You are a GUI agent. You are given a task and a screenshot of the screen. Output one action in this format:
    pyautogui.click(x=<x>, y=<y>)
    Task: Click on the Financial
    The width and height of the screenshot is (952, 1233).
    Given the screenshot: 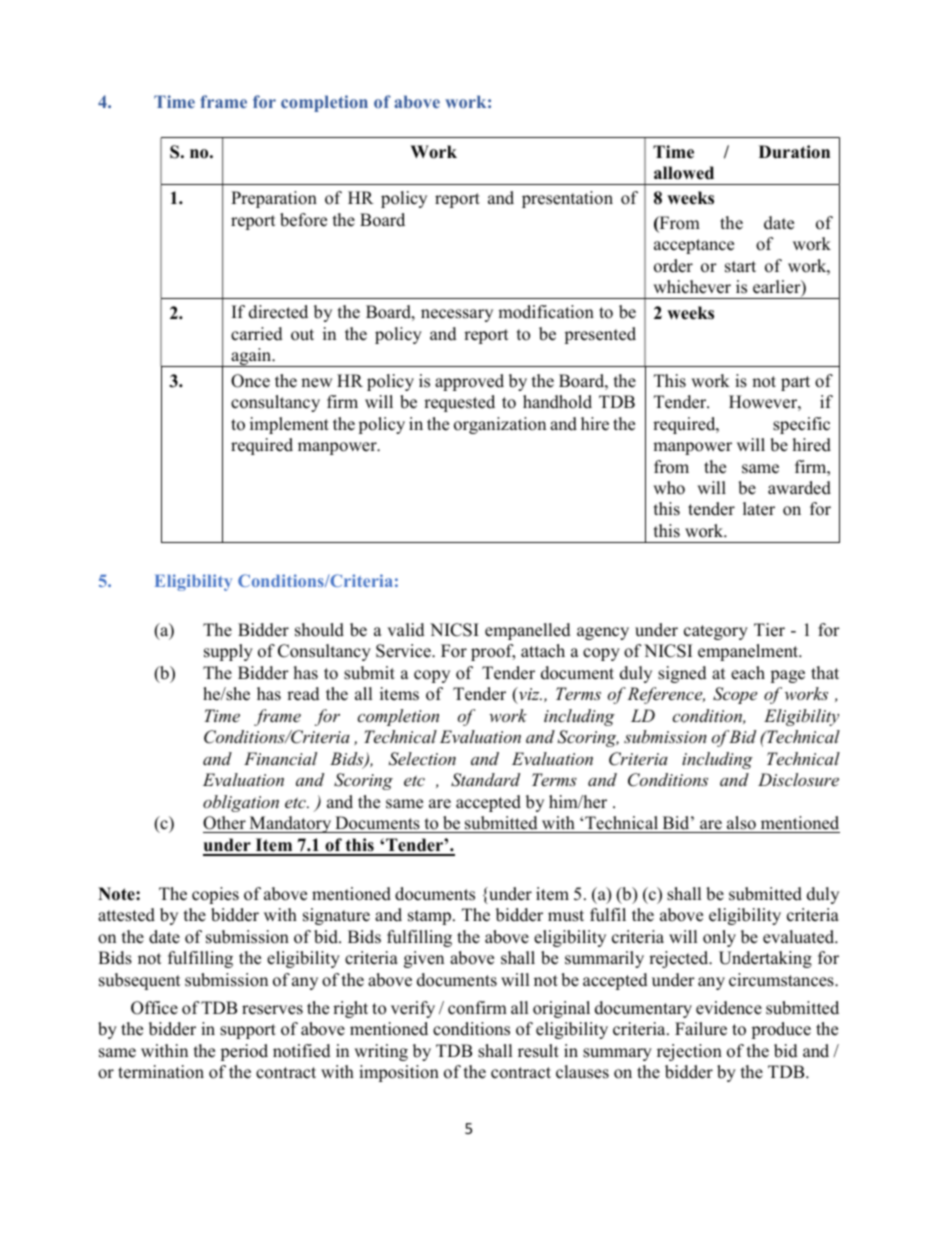 What is the action you would take?
    pyautogui.click(x=280, y=758)
